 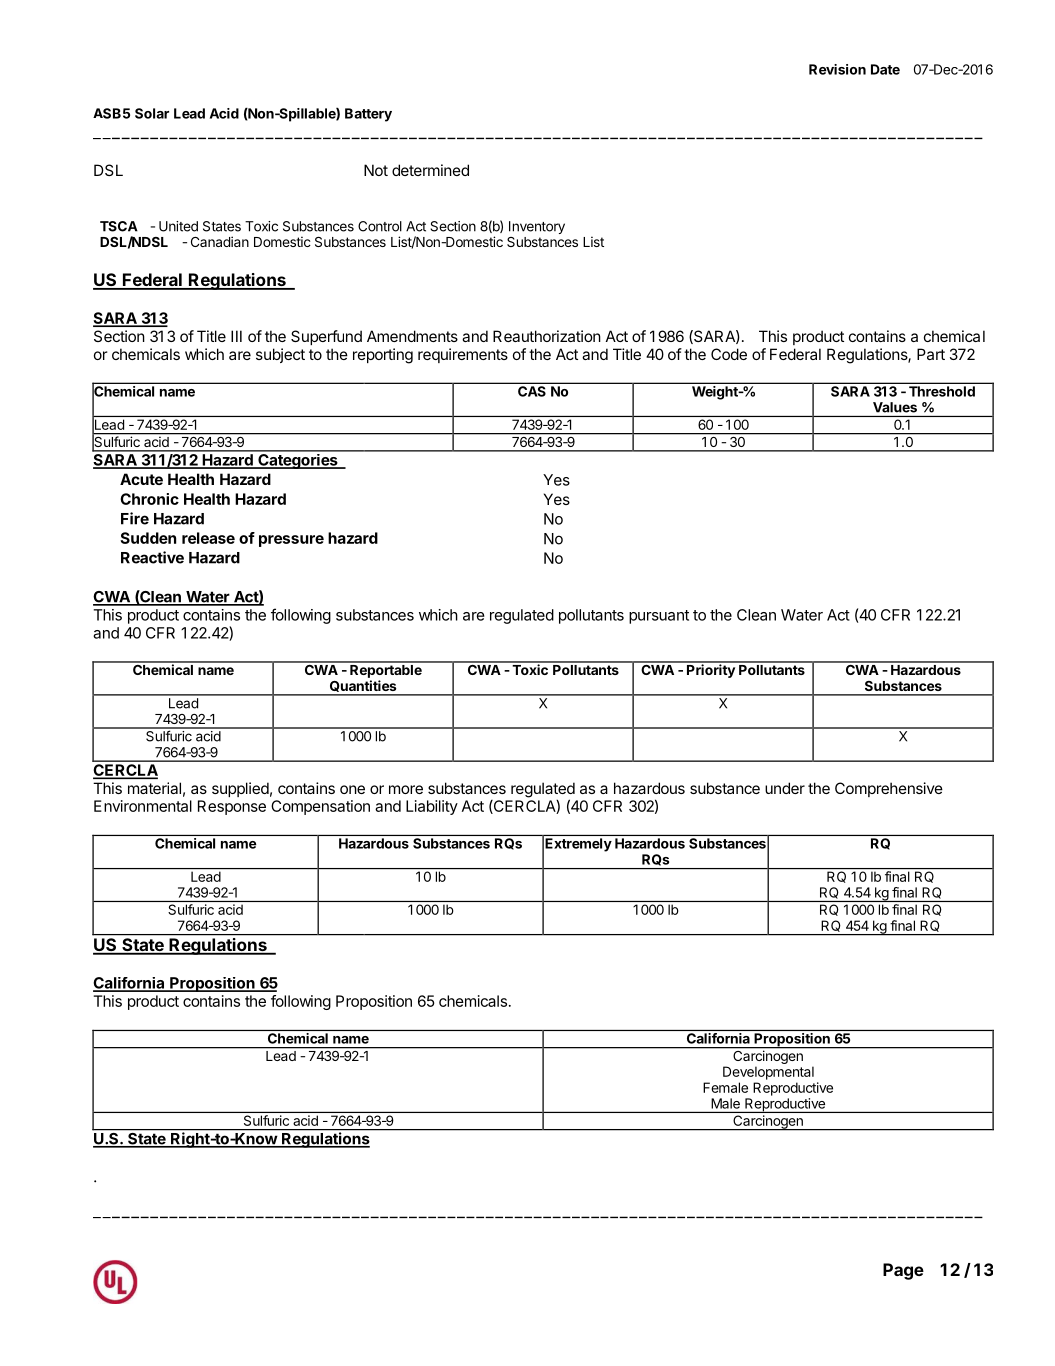 What do you see at coordinates (232, 807) in the image?
I see `Response` at bounding box center [232, 807].
